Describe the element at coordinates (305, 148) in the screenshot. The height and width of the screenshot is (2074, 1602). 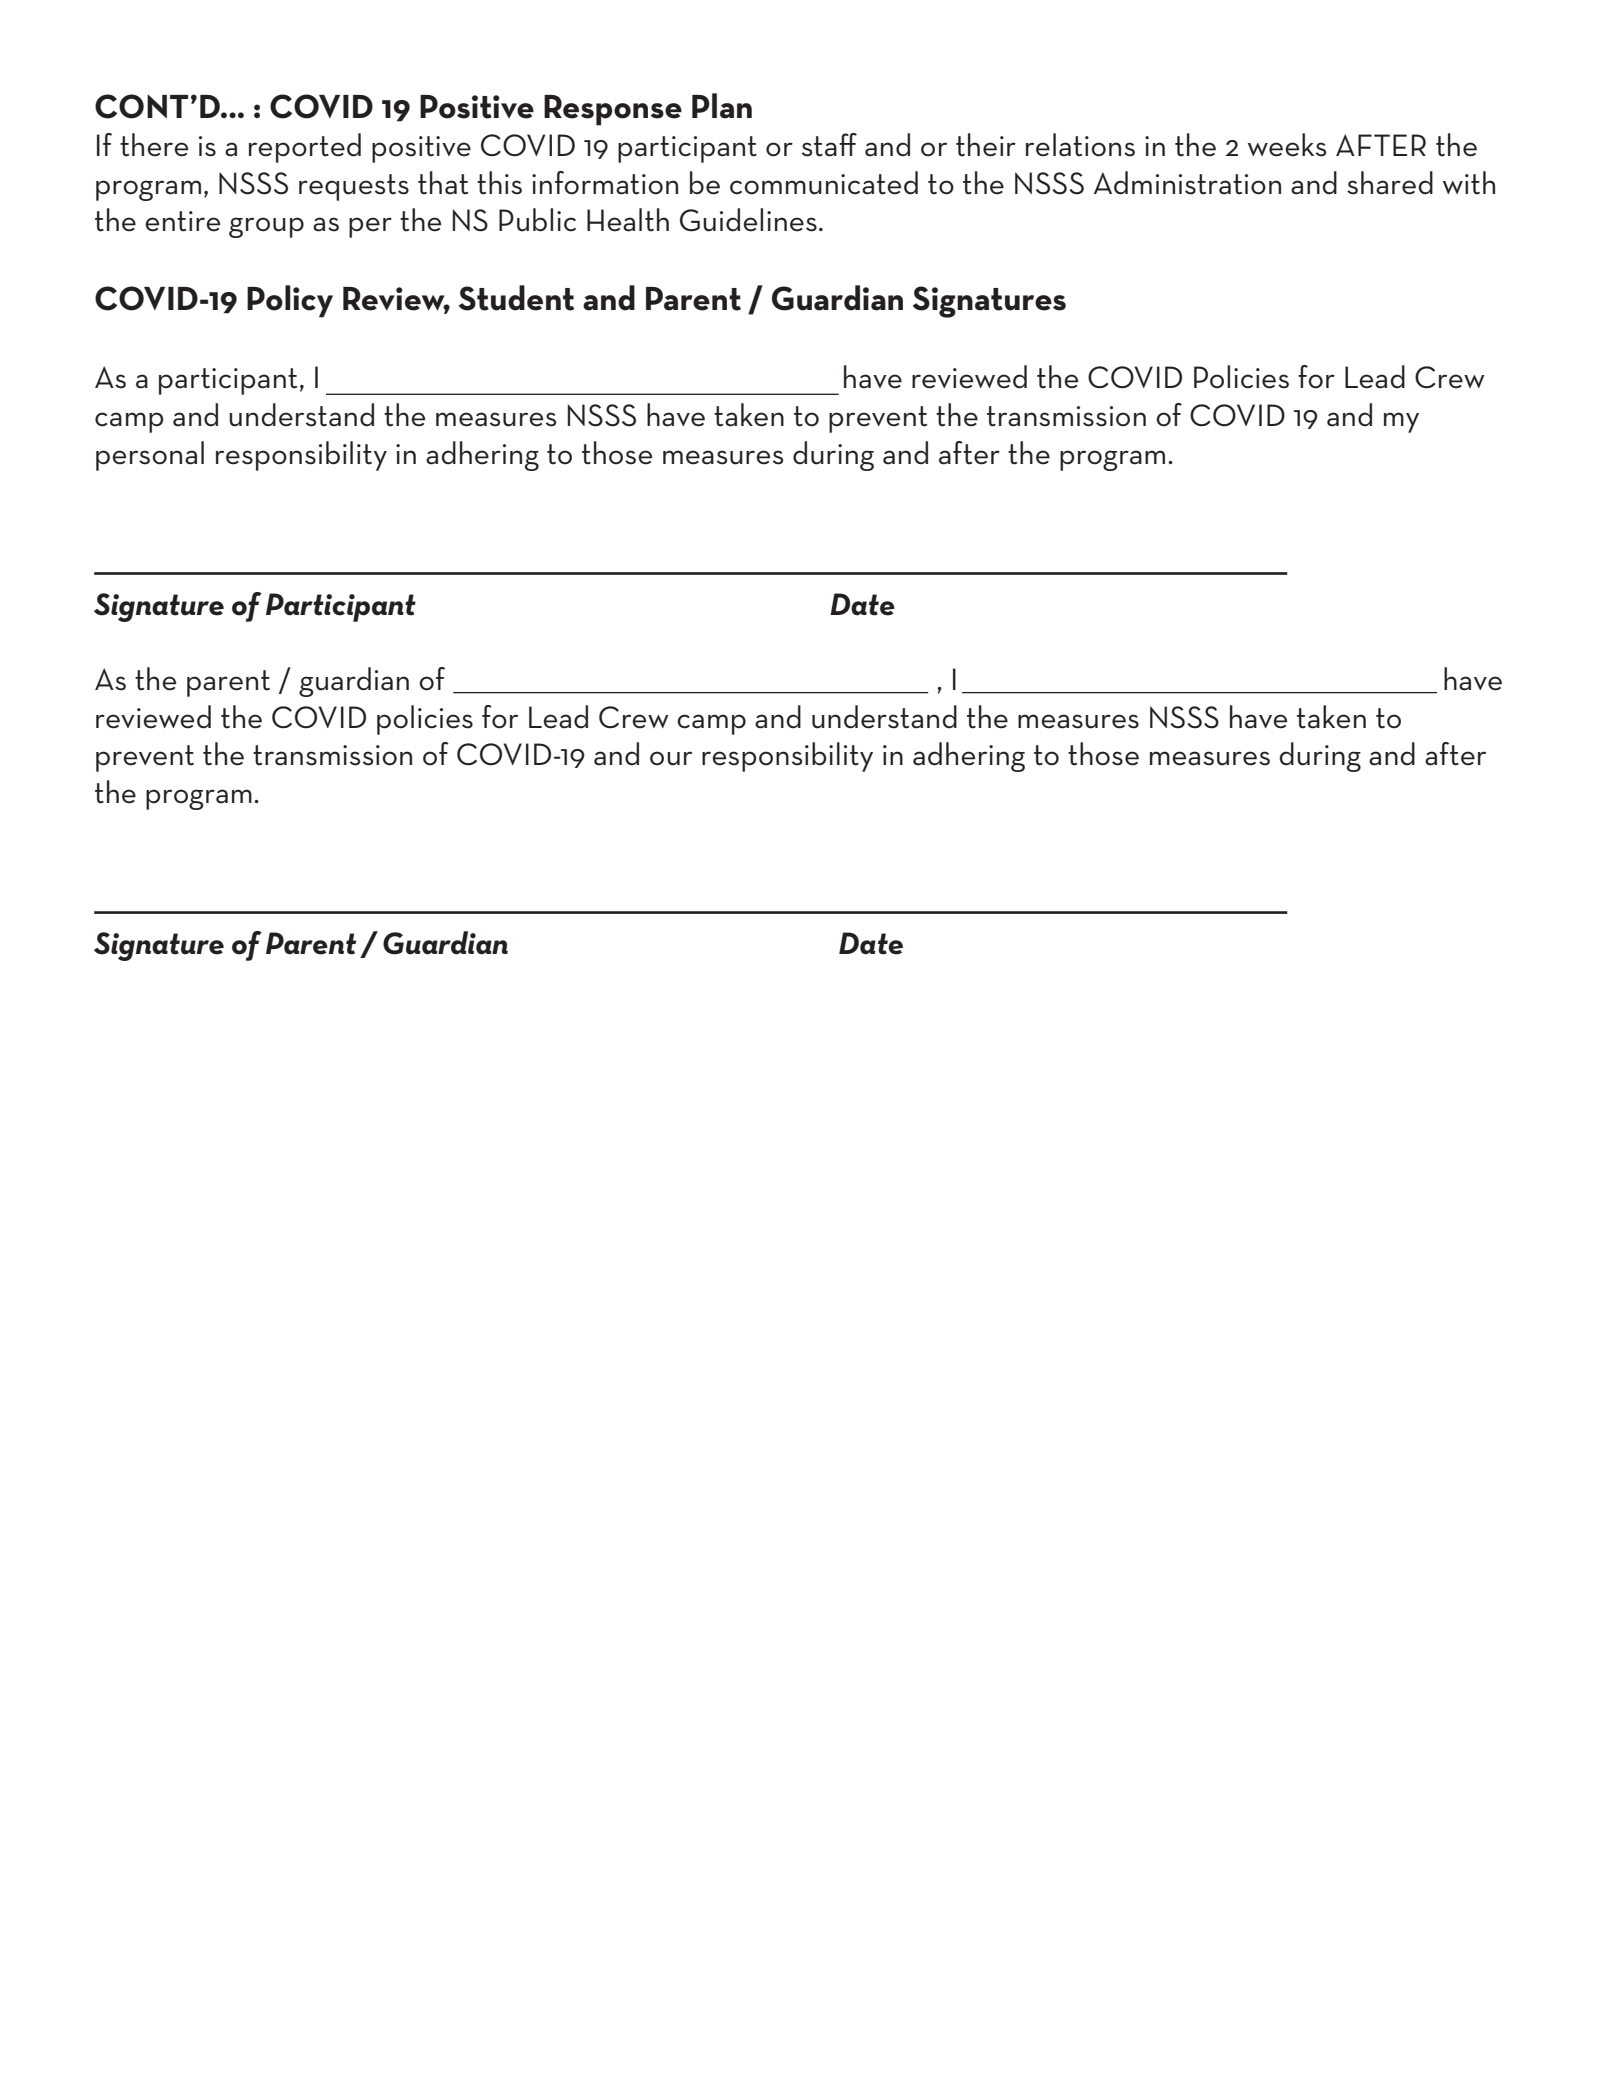
I see `reported` at that location.
